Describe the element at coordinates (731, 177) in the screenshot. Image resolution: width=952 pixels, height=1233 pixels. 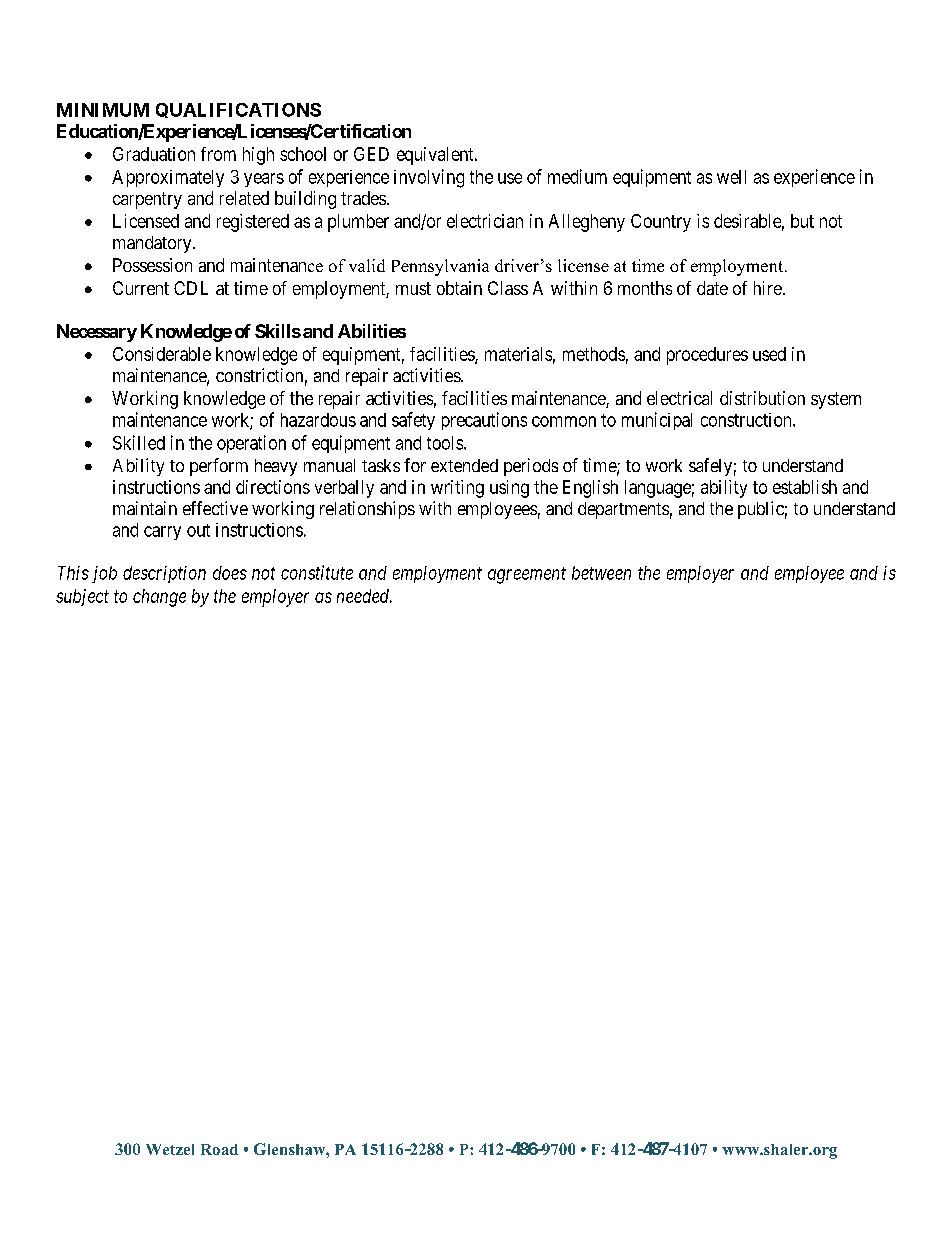
I see `well` at that location.
